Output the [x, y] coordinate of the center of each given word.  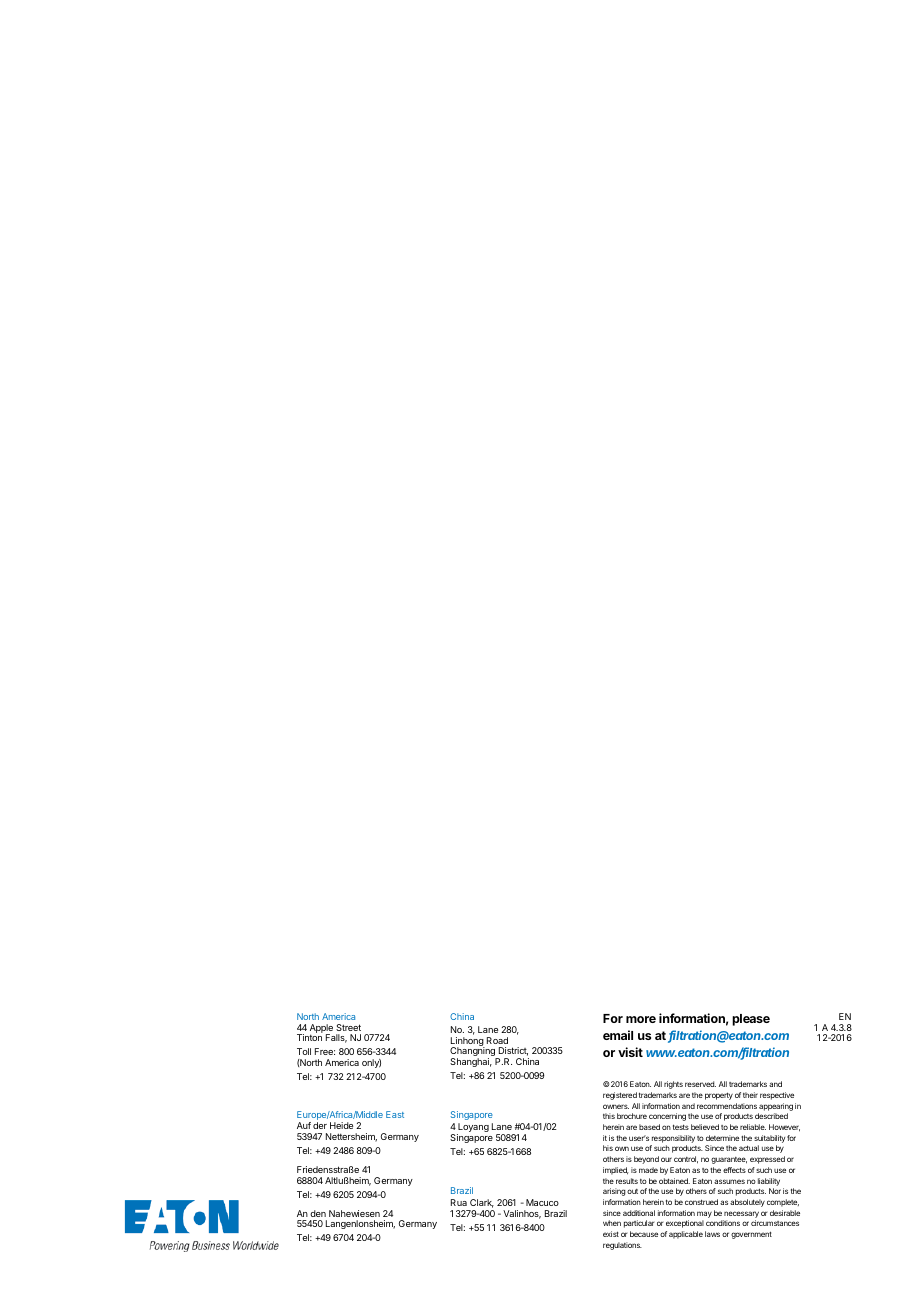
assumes [729, 1181]
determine [722, 1138]
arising [614, 1192]
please [751, 1020]
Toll [304, 1051]
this [609, 1116]
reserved [700, 1084]
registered [620, 1096]
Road [497, 1040]
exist [611, 1234]
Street [348, 1027]
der [320, 1125]
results [627, 1181]
